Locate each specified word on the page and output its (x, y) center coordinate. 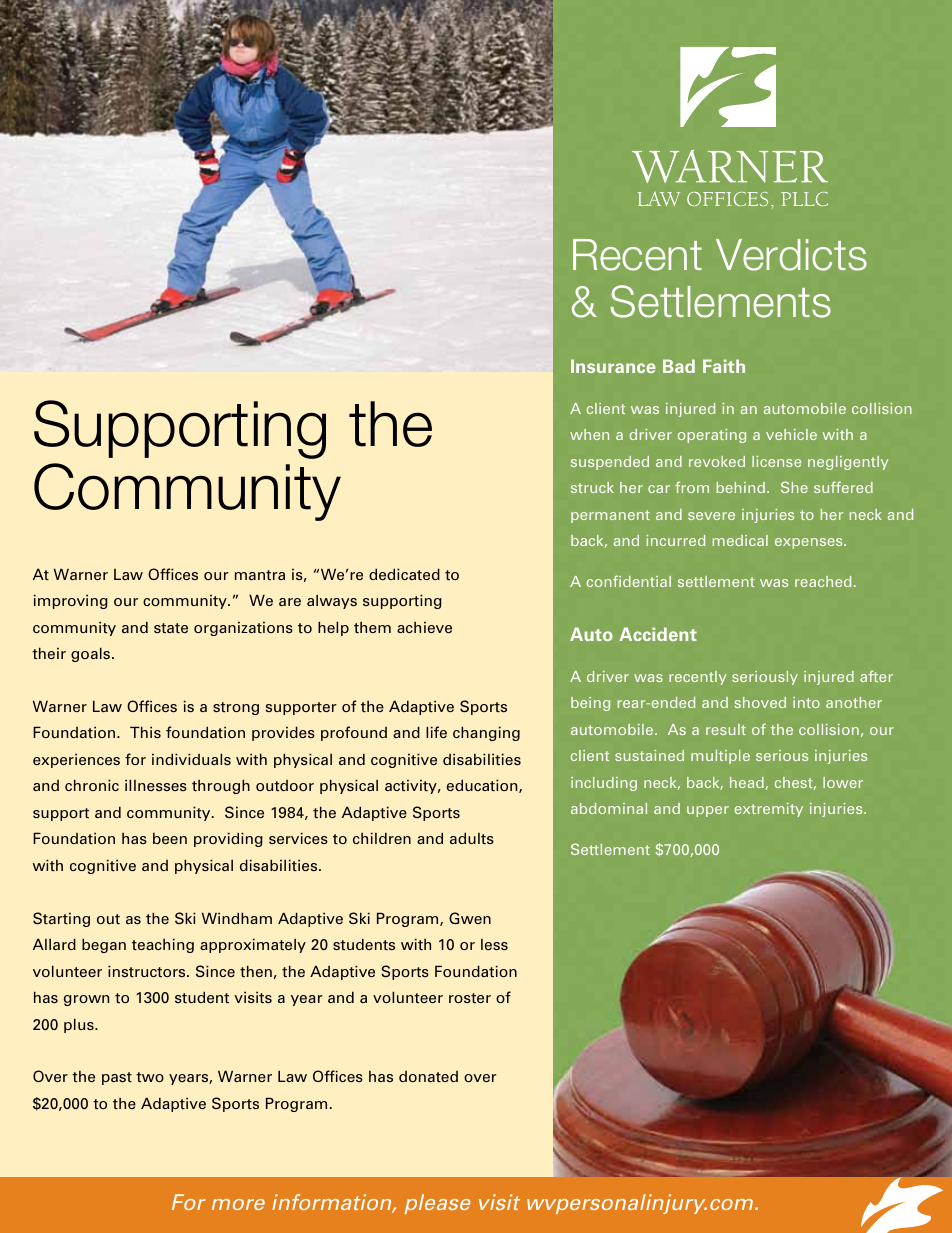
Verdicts (791, 255)
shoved (760, 702)
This (145, 732)
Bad (679, 366)
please (438, 1204)
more (238, 1204)
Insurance (613, 366)
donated (428, 1077)
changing (486, 733)
